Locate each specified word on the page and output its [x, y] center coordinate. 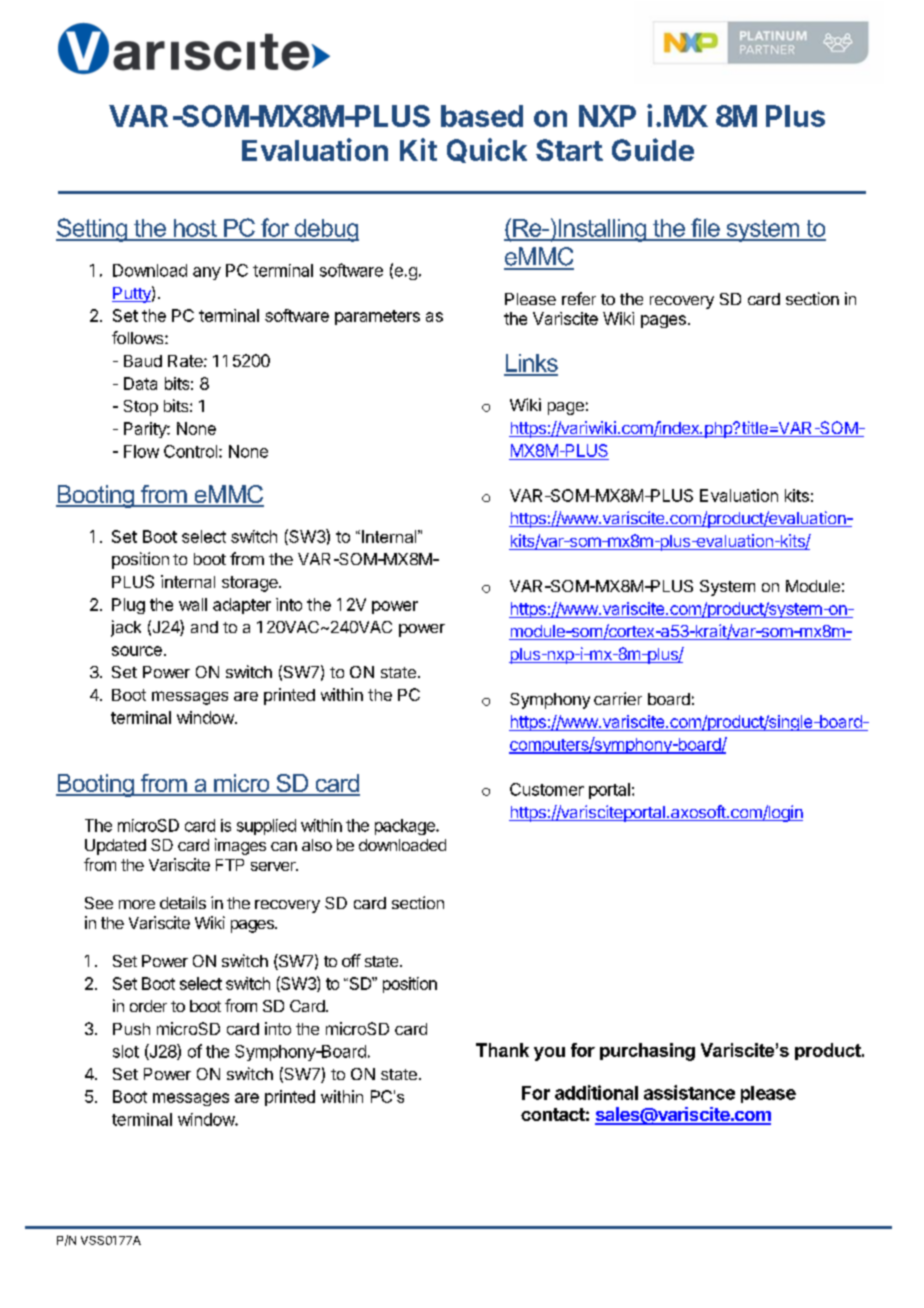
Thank [502, 1050]
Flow [141, 451]
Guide [653, 149]
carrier [618, 698]
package [406, 827]
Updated [115, 847]
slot [126, 1051]
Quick [487, 150]
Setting [92, 230]
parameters [377, 317]
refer [579, 298]
